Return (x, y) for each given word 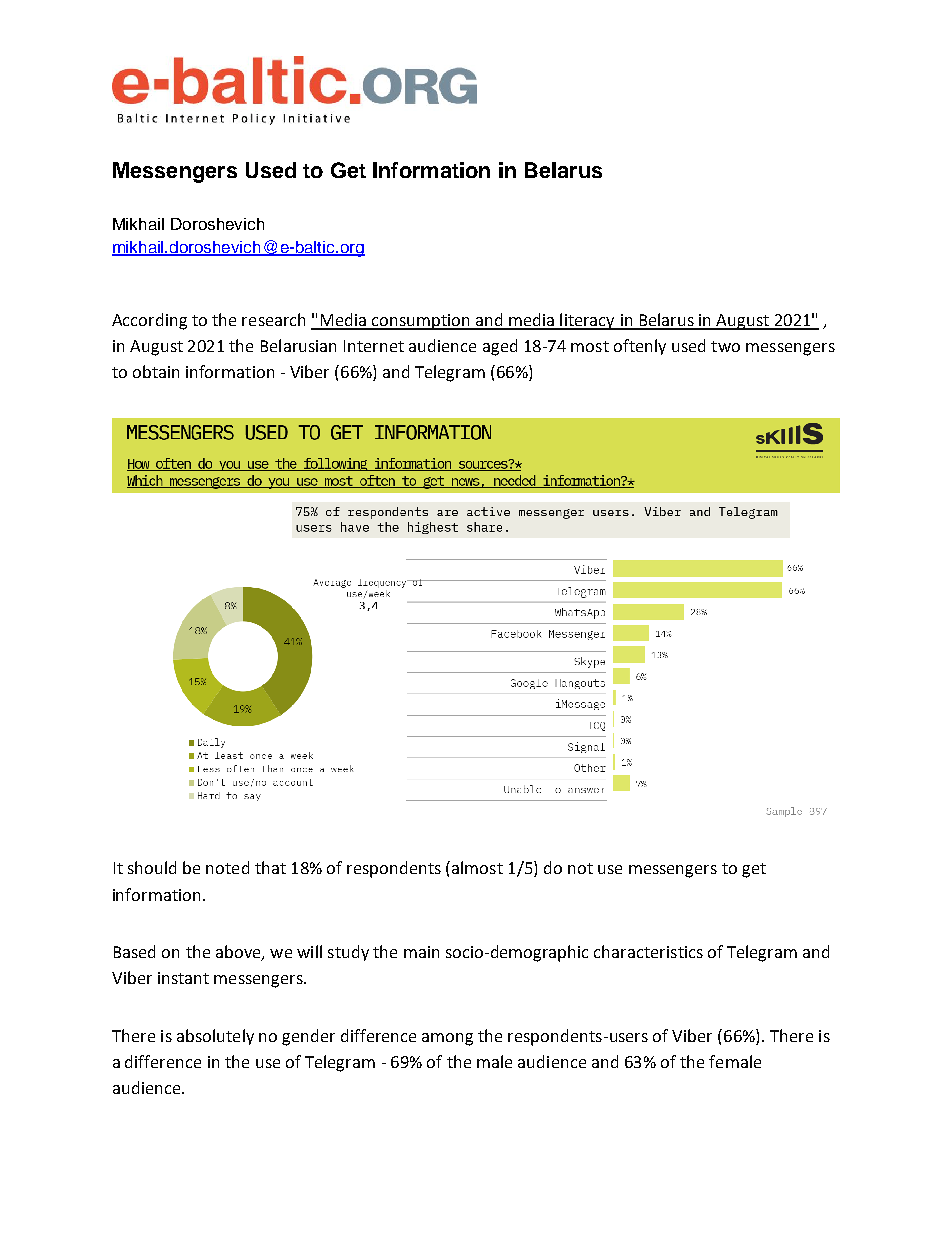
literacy (588, 321)
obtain (156, 371)
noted (227, 867)
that (270, 867)
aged (500, 347)
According (149, 321)
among (447, 1039)
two (725, 346)
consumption (421, 322)
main (421, 952)
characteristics (648, 951)
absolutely (215, 1037)
